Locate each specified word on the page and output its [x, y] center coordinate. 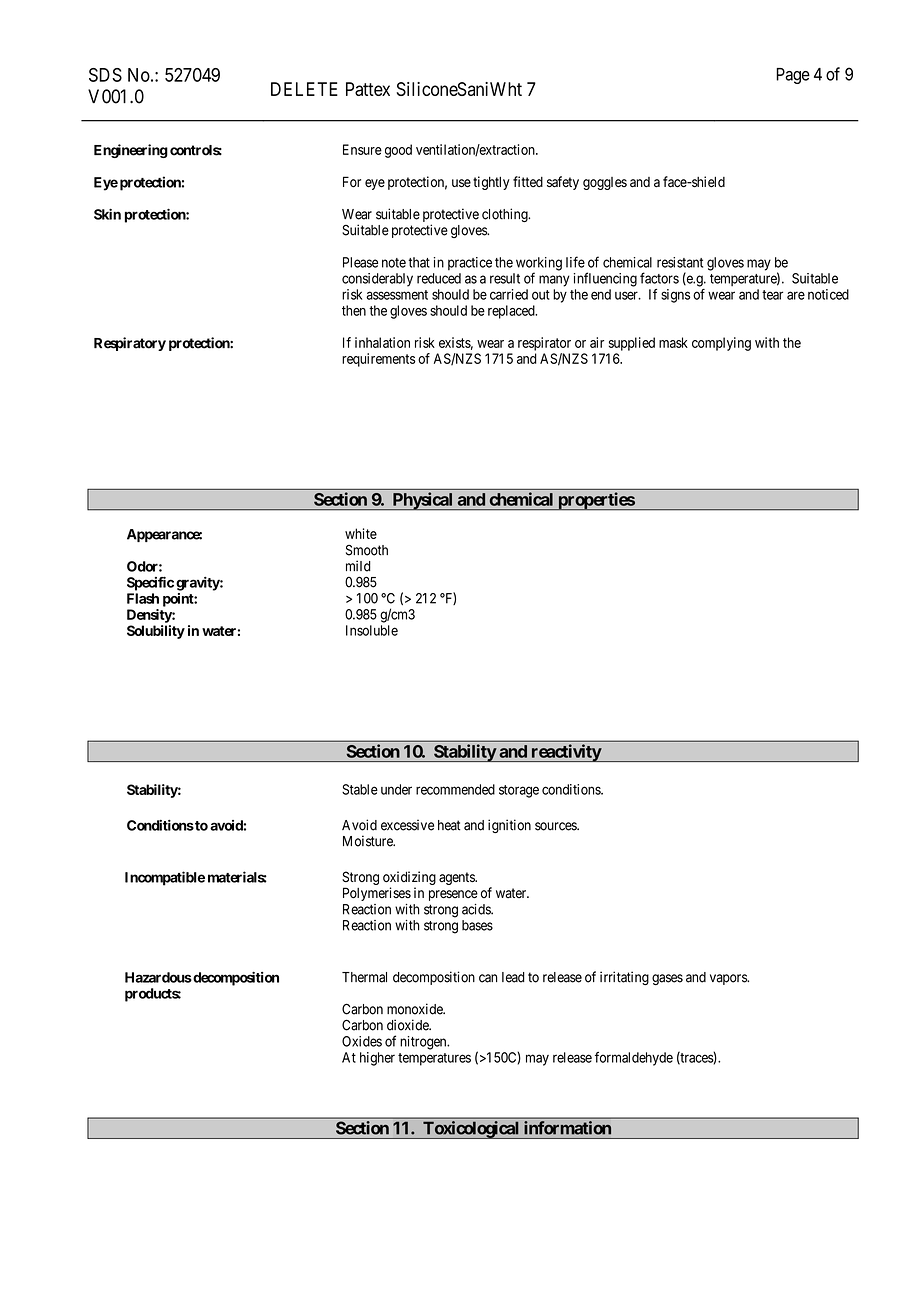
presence [453, 895]
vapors [729, 979]
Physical [422, 501]
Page [793, 76]
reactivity [565, 753]
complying [721, 344]
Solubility [156, 632]
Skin [107, 214]
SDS [105, 75]
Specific [150, 583]
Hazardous [158, 977]
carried [509, 294]
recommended [455, 789]
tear [772, 295]
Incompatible [165, 878]
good [398, 151]
